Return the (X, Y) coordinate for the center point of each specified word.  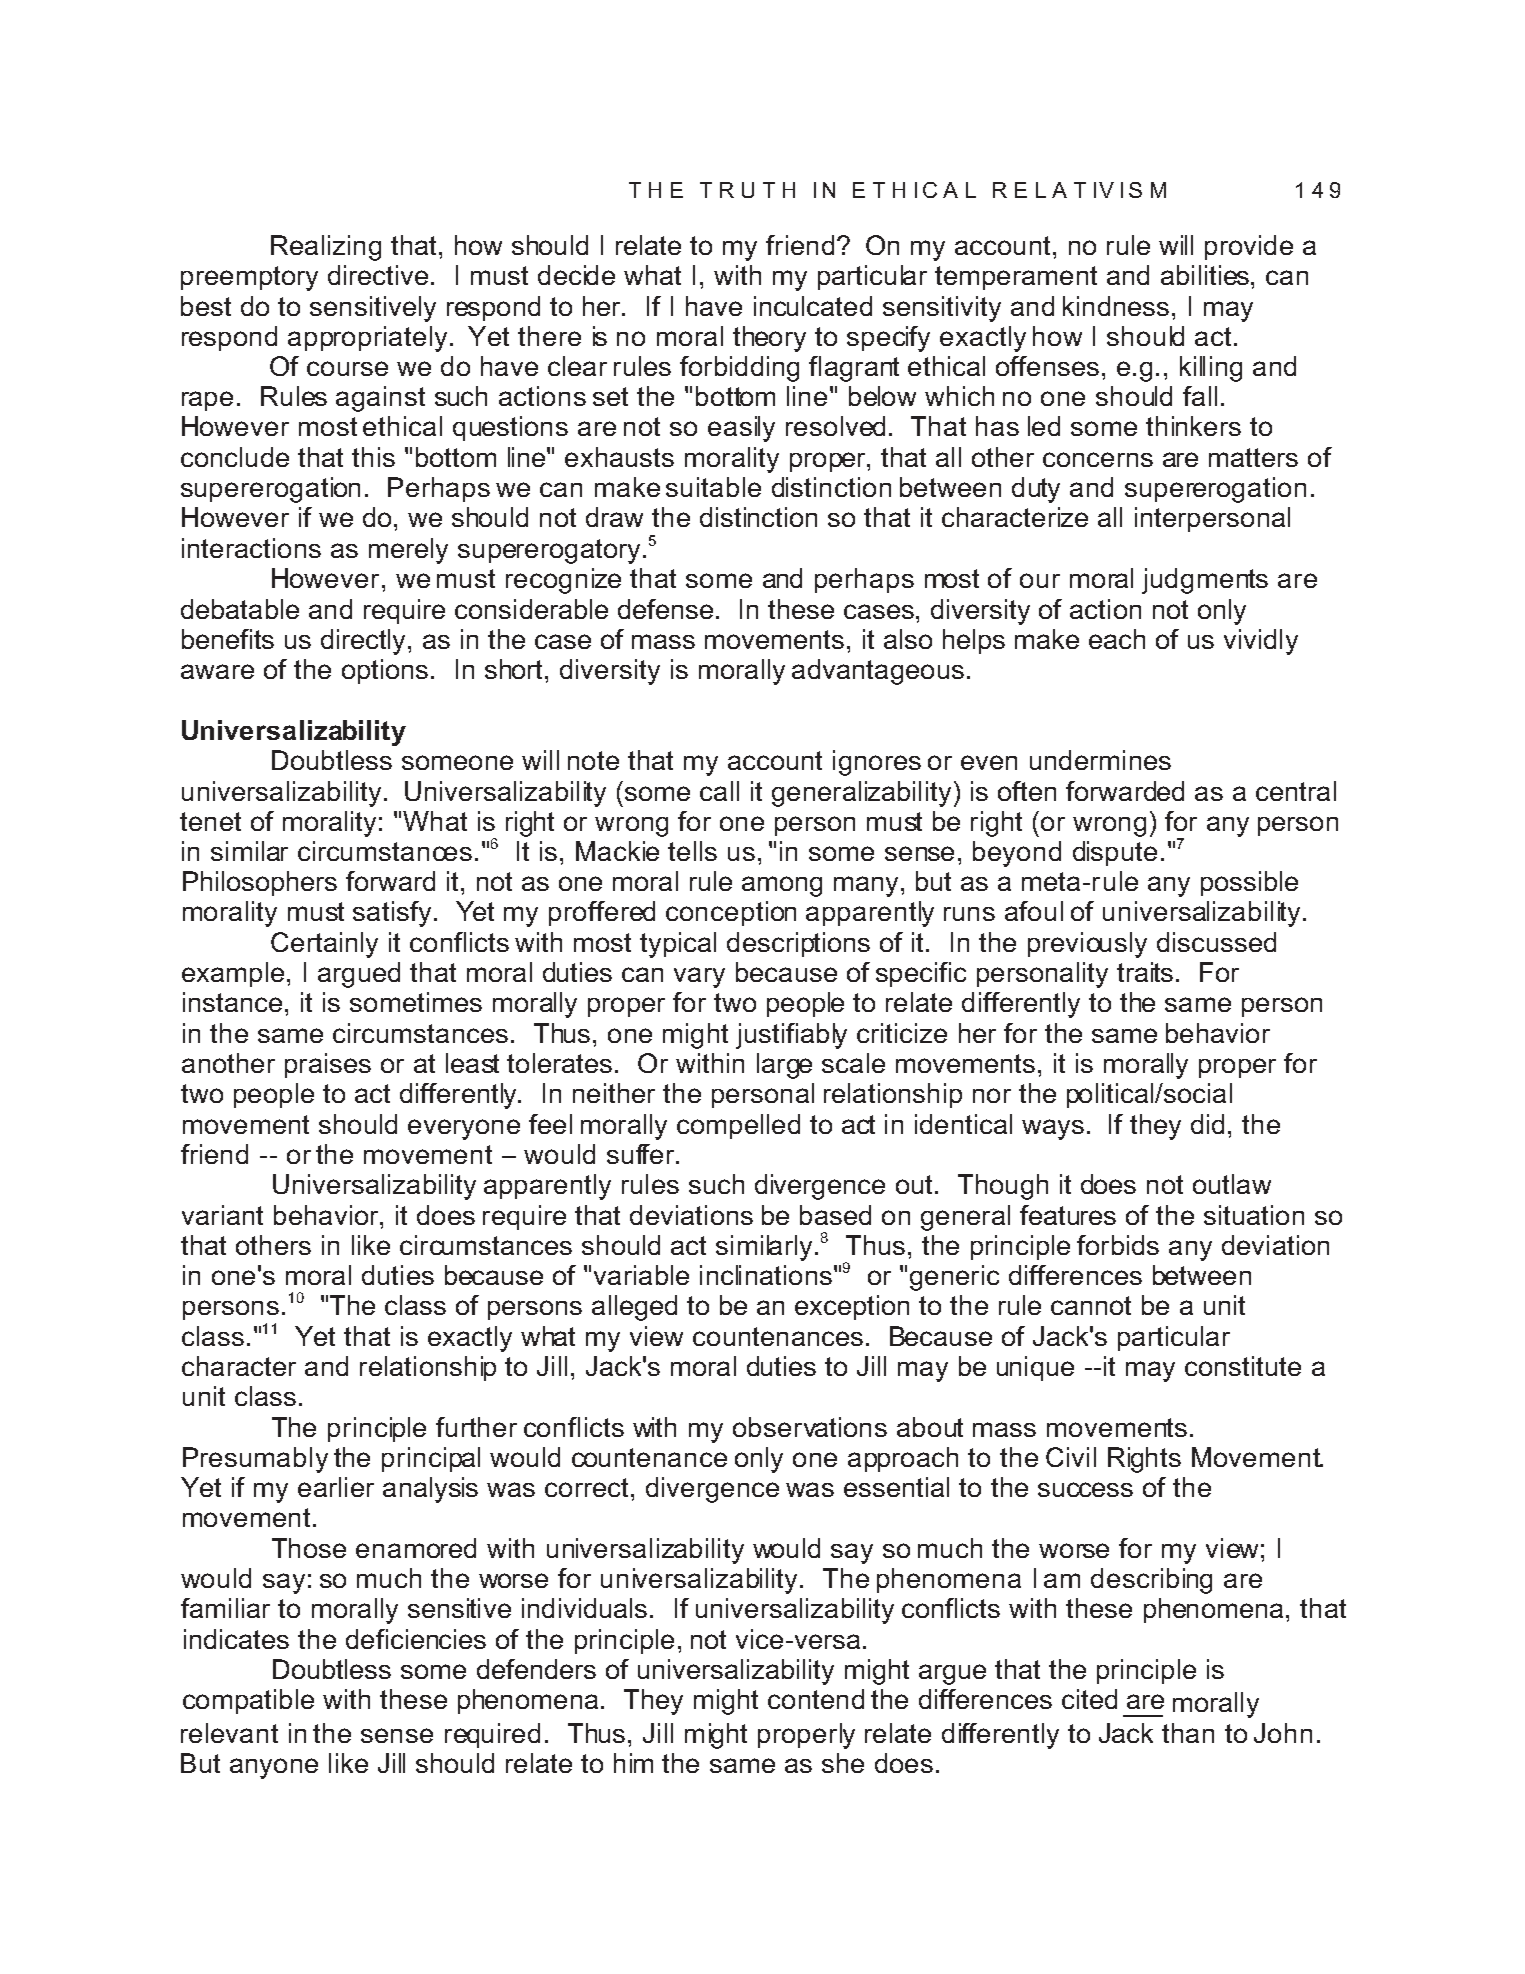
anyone (274, 1768)
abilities (1205, 275)
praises (328, 1065)
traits (1145, 972)
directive (380, 275)
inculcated (813, 306)
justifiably (791, 1036)
